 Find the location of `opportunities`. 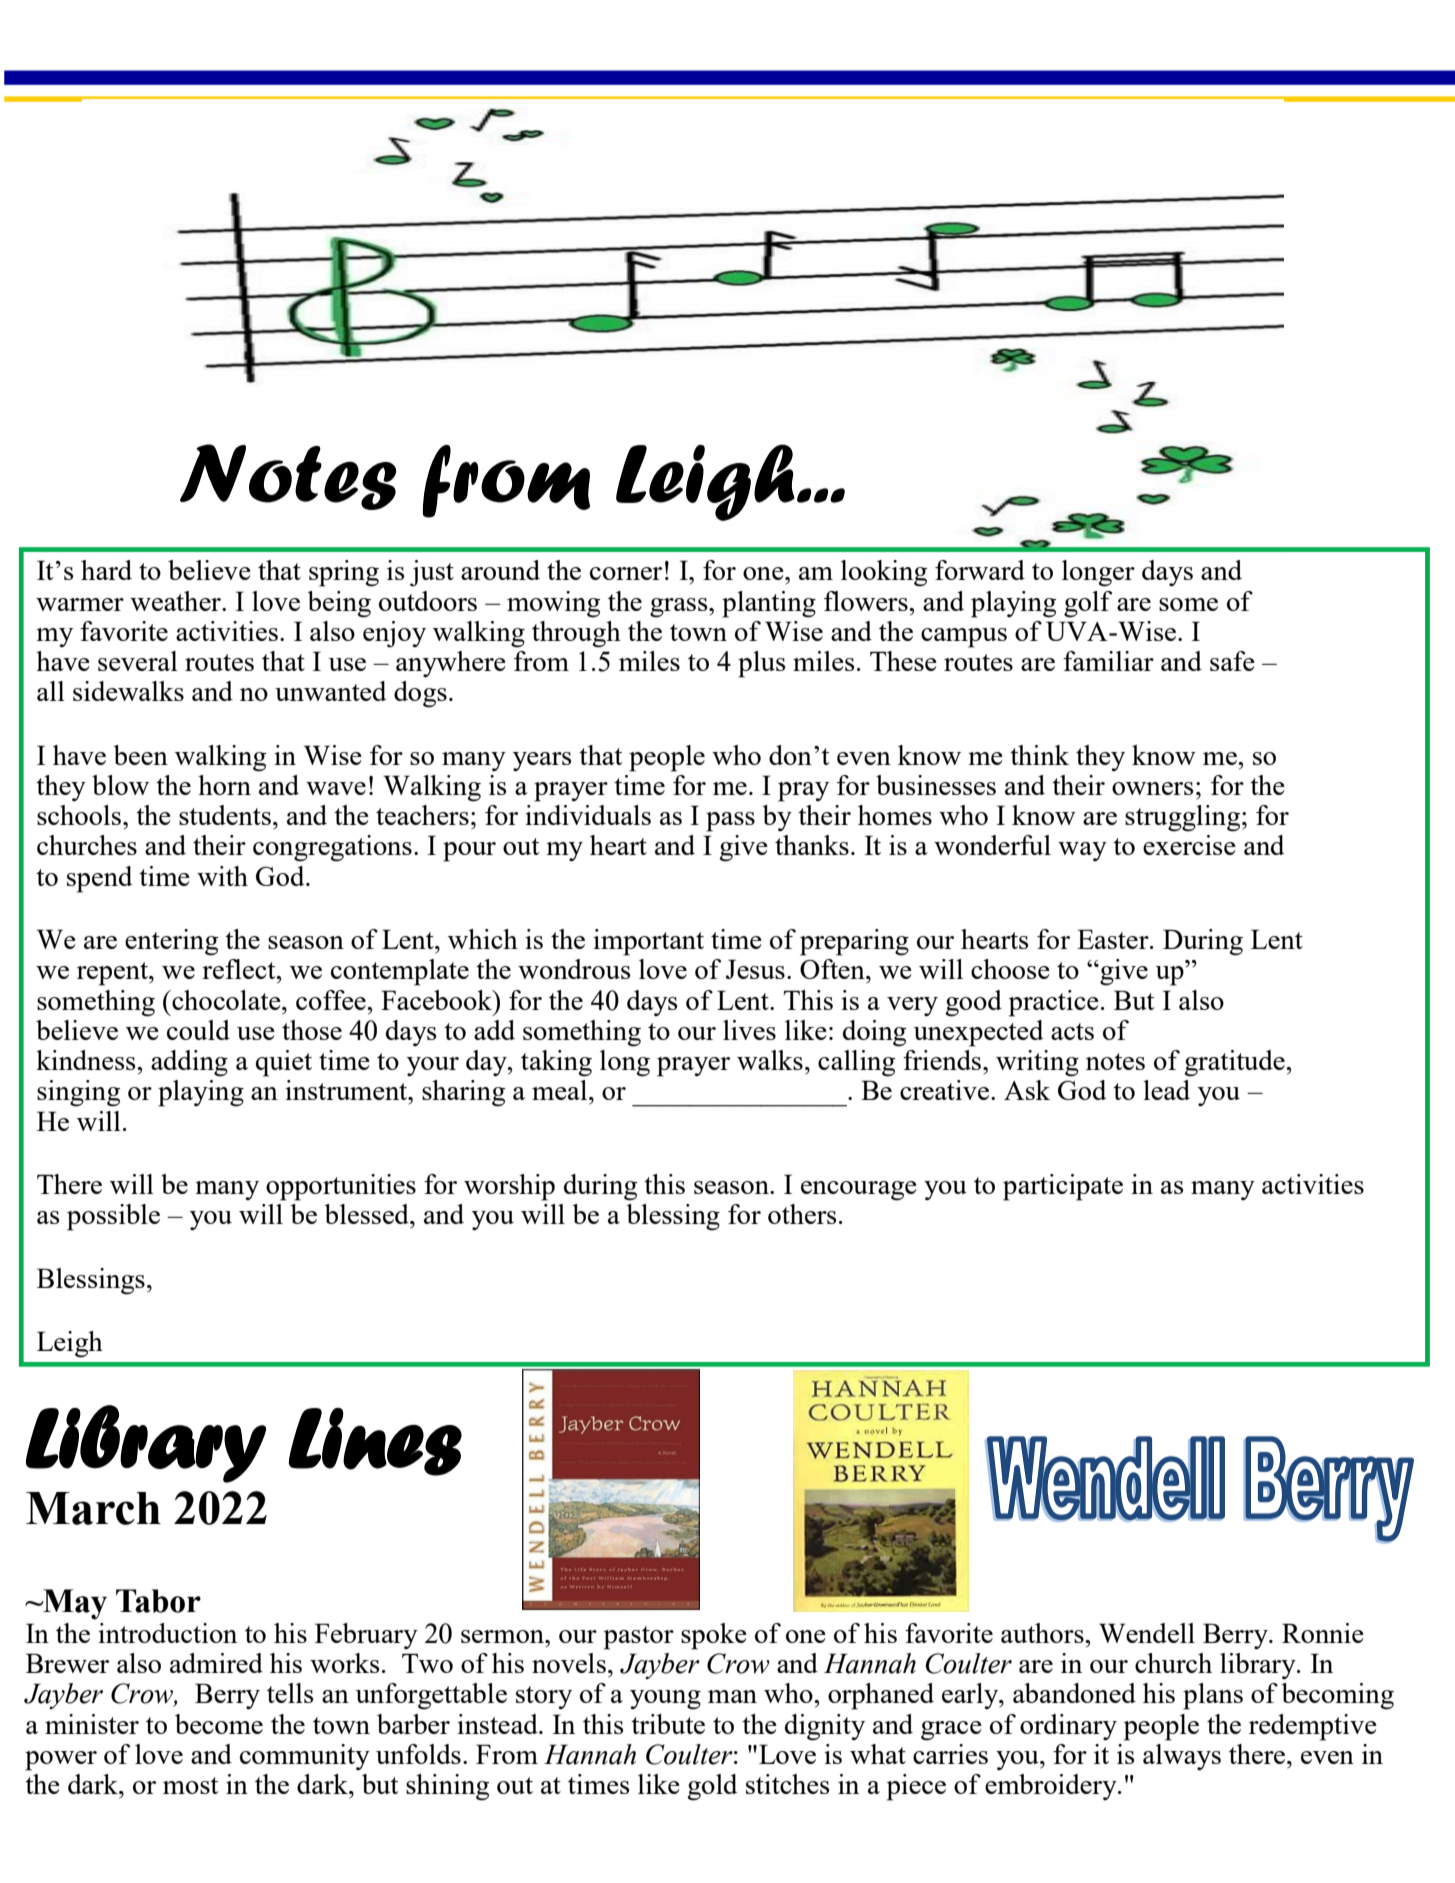

opportunities is located at coordinates (341, 1187).
